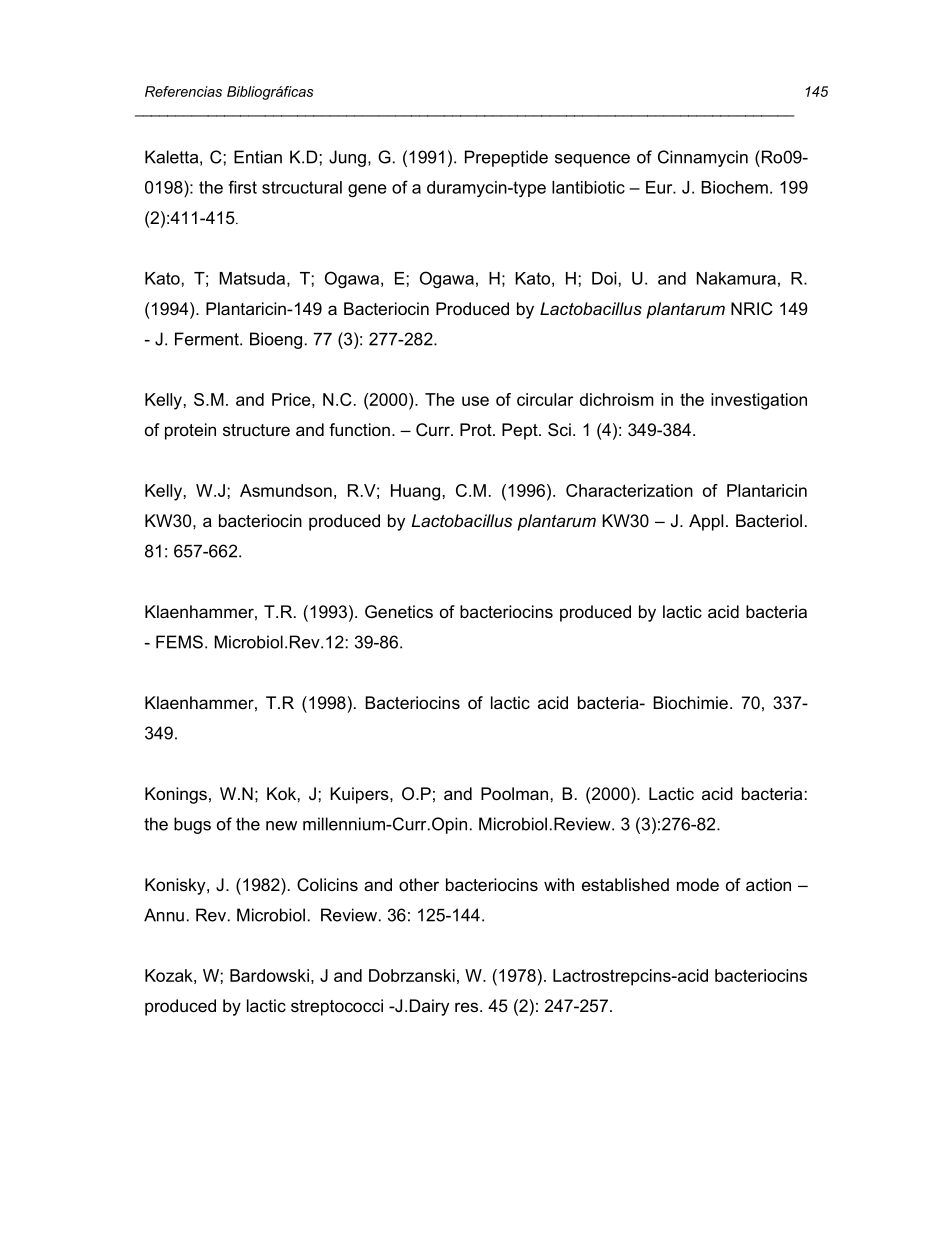  What do you see at coordinates (337, 1007) in the page?
I see `streptococci` at bounding box center [337, 1007].
